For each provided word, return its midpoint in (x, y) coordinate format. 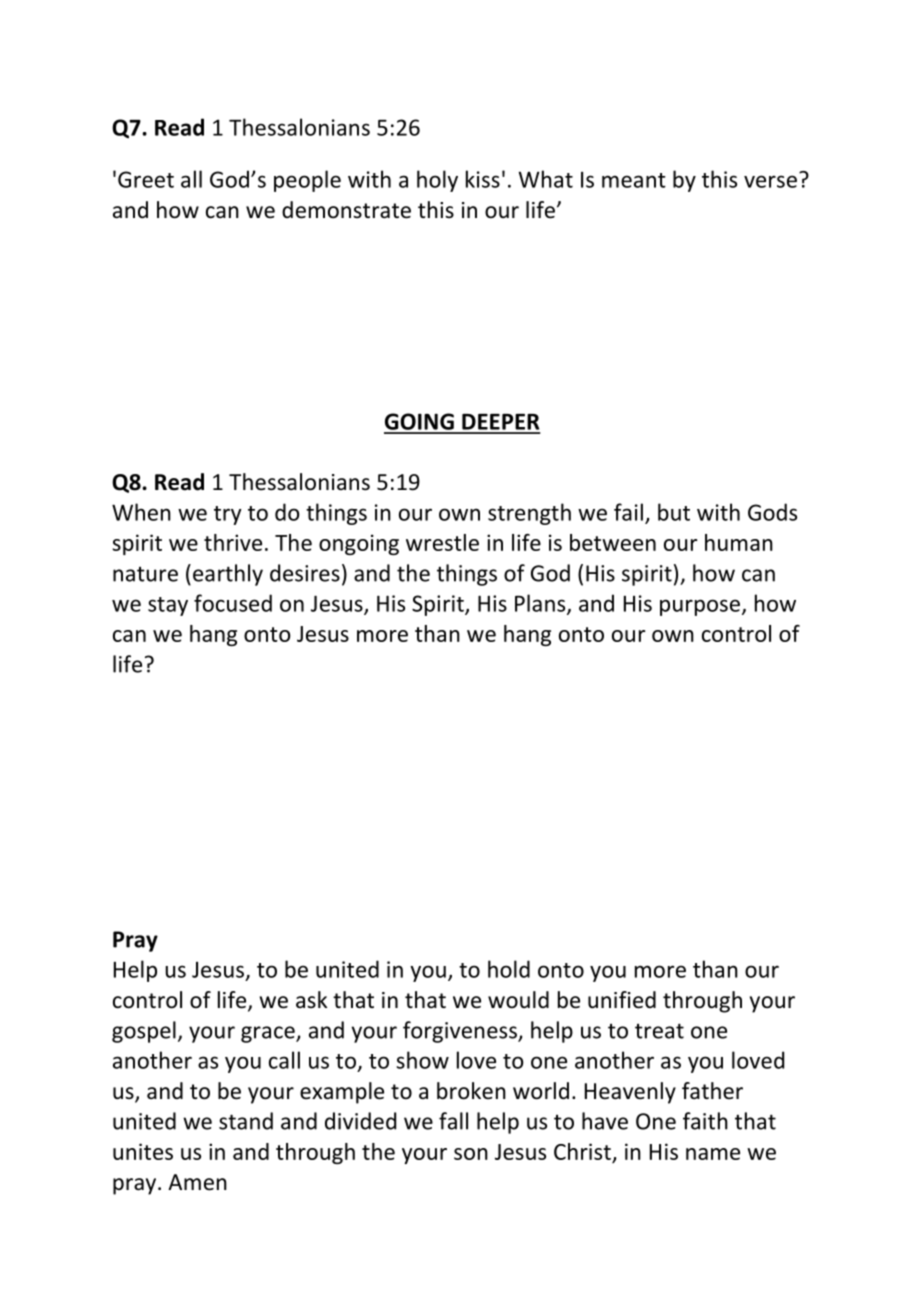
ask (311, 999)
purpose (700, 607)
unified (622, 1000)
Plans (541, 604)
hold (509, 969)
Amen (197, 1182)
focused (233, 603)
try (228, 515)
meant (634, 180)
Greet (146, 179)
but (674, 512)
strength (529, 514)
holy (437, 181)
